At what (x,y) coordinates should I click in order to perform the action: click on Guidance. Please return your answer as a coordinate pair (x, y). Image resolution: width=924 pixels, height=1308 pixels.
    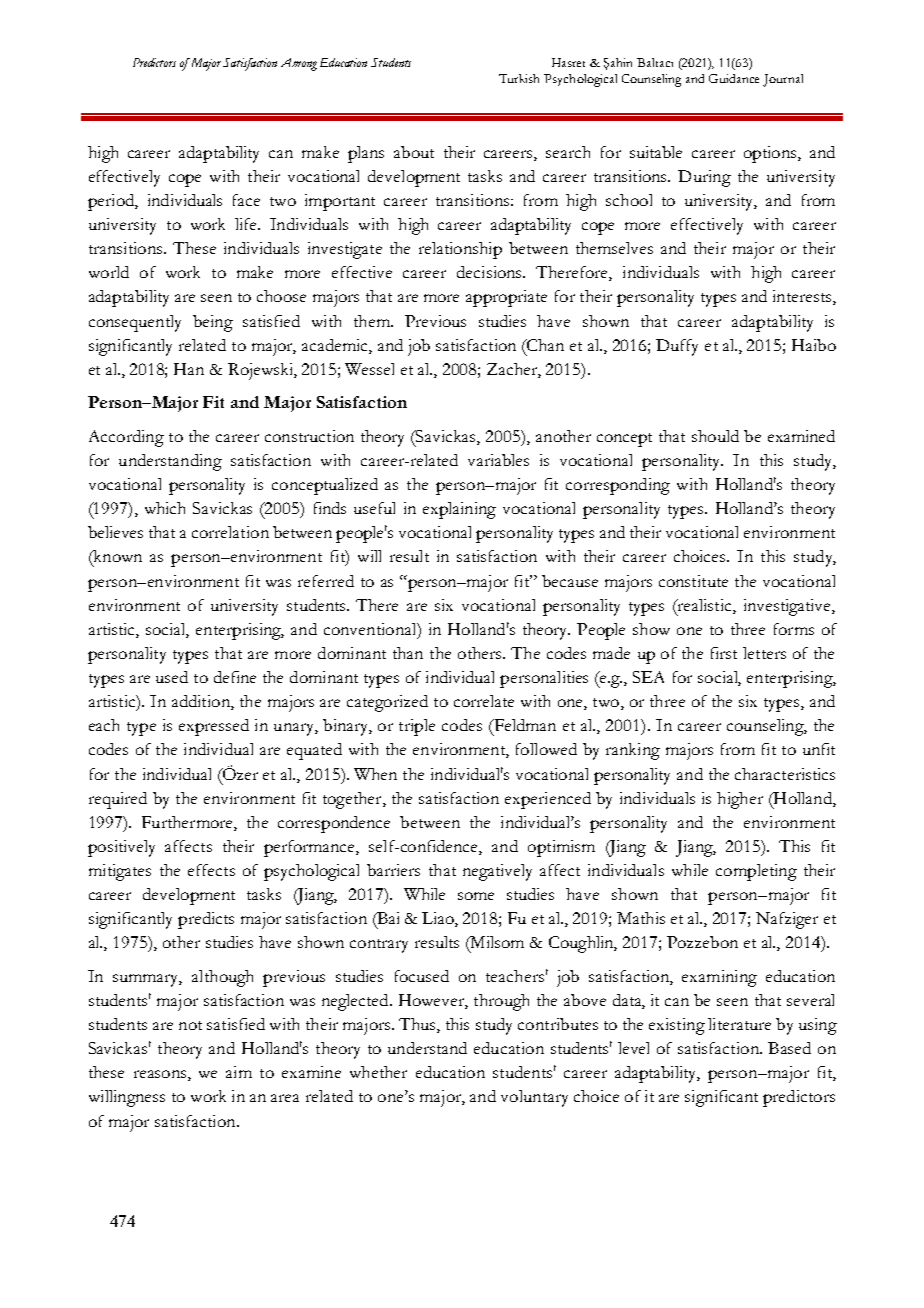
    Looking at the image, I should click on (734, 78).
